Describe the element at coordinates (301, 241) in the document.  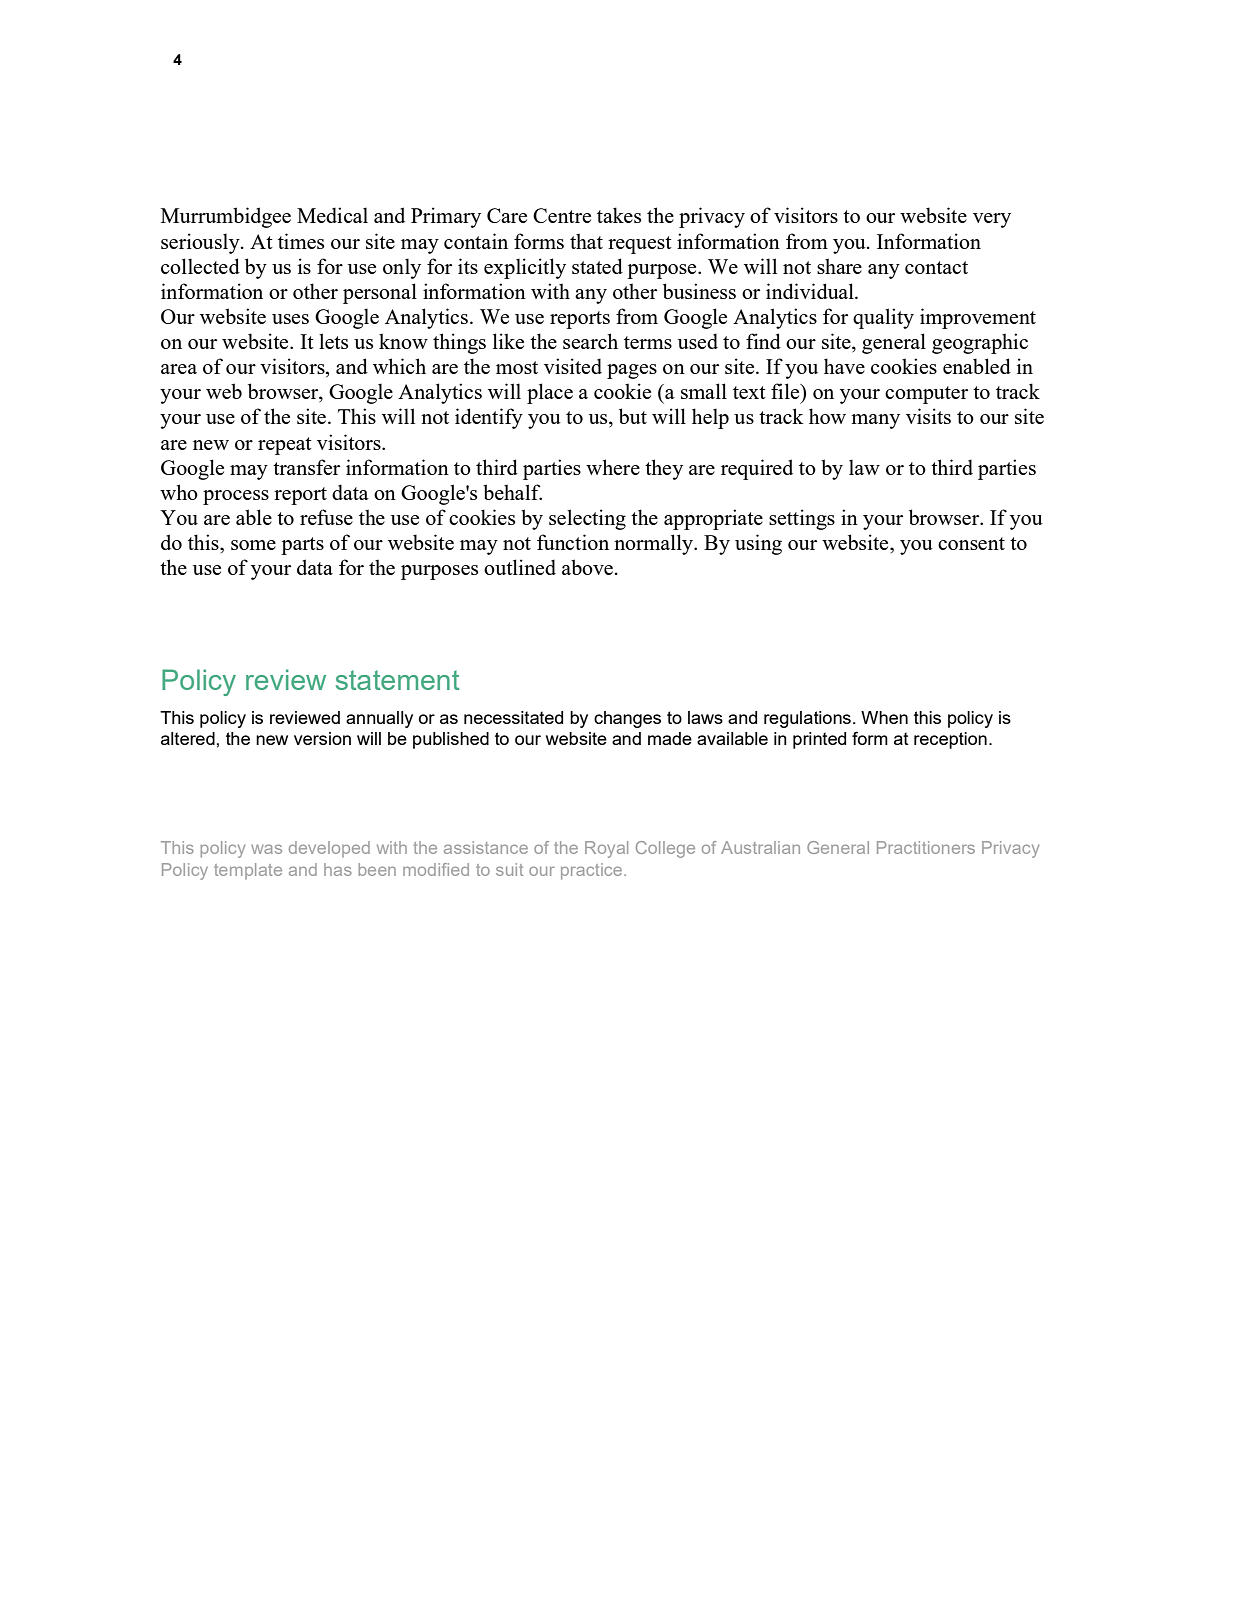
I see `times` at that location.
